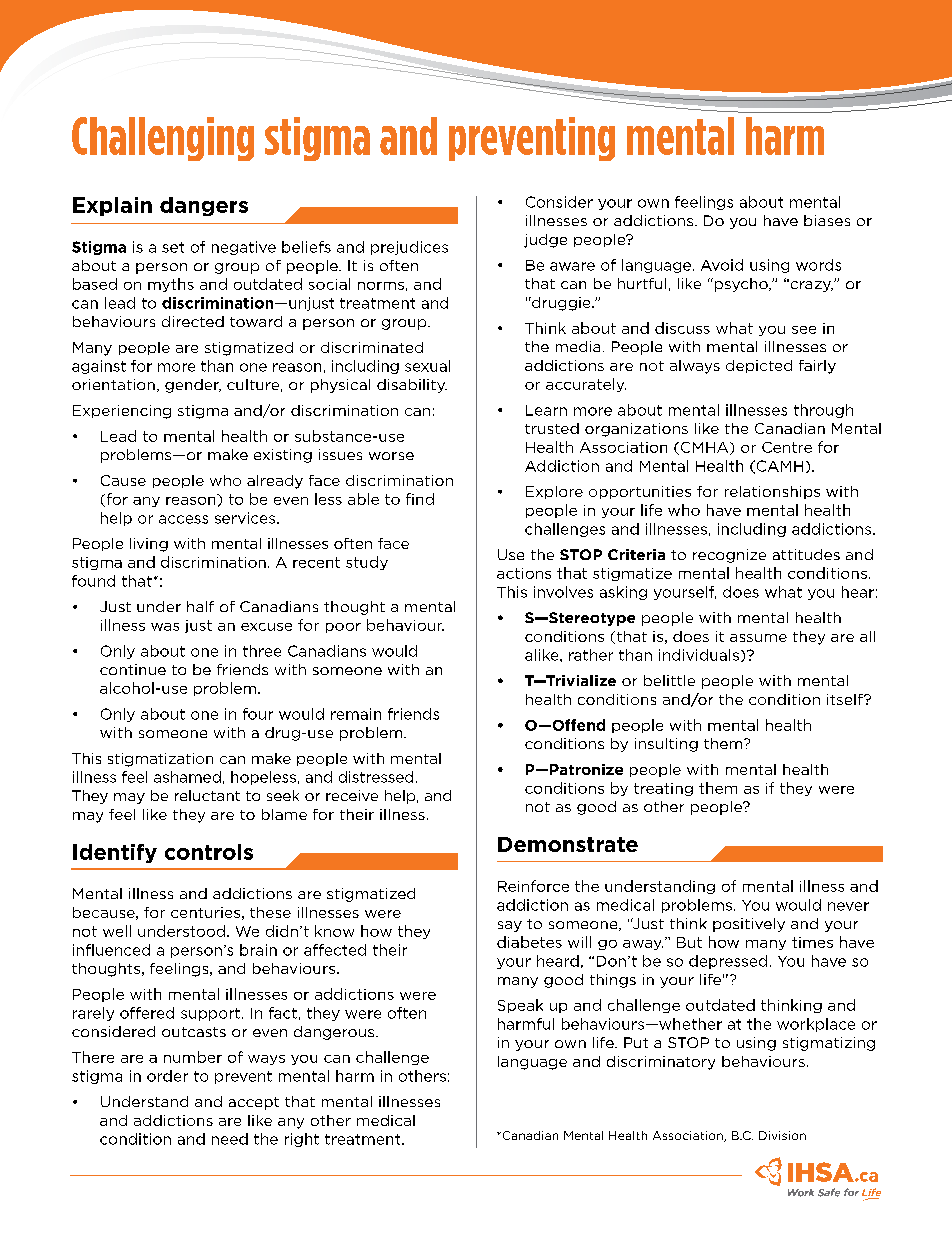 The height and width of the image is (1233, 952). I want to click on find, so click(420, 499).
